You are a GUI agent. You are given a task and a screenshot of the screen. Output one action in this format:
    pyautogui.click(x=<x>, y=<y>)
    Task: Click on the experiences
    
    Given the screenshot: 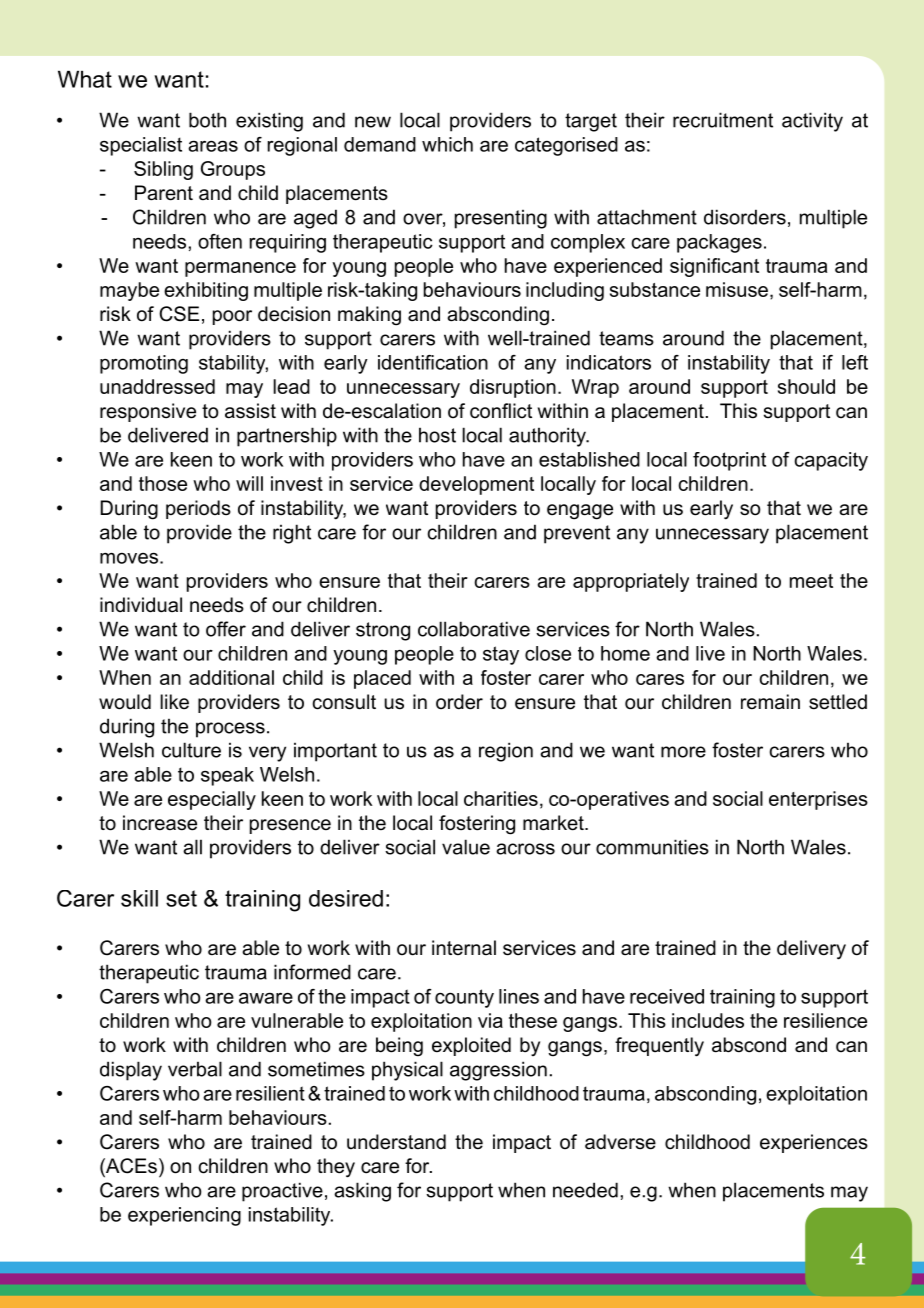 What is the action you would take?
    pyautogui.click(x=814, y=1143)
